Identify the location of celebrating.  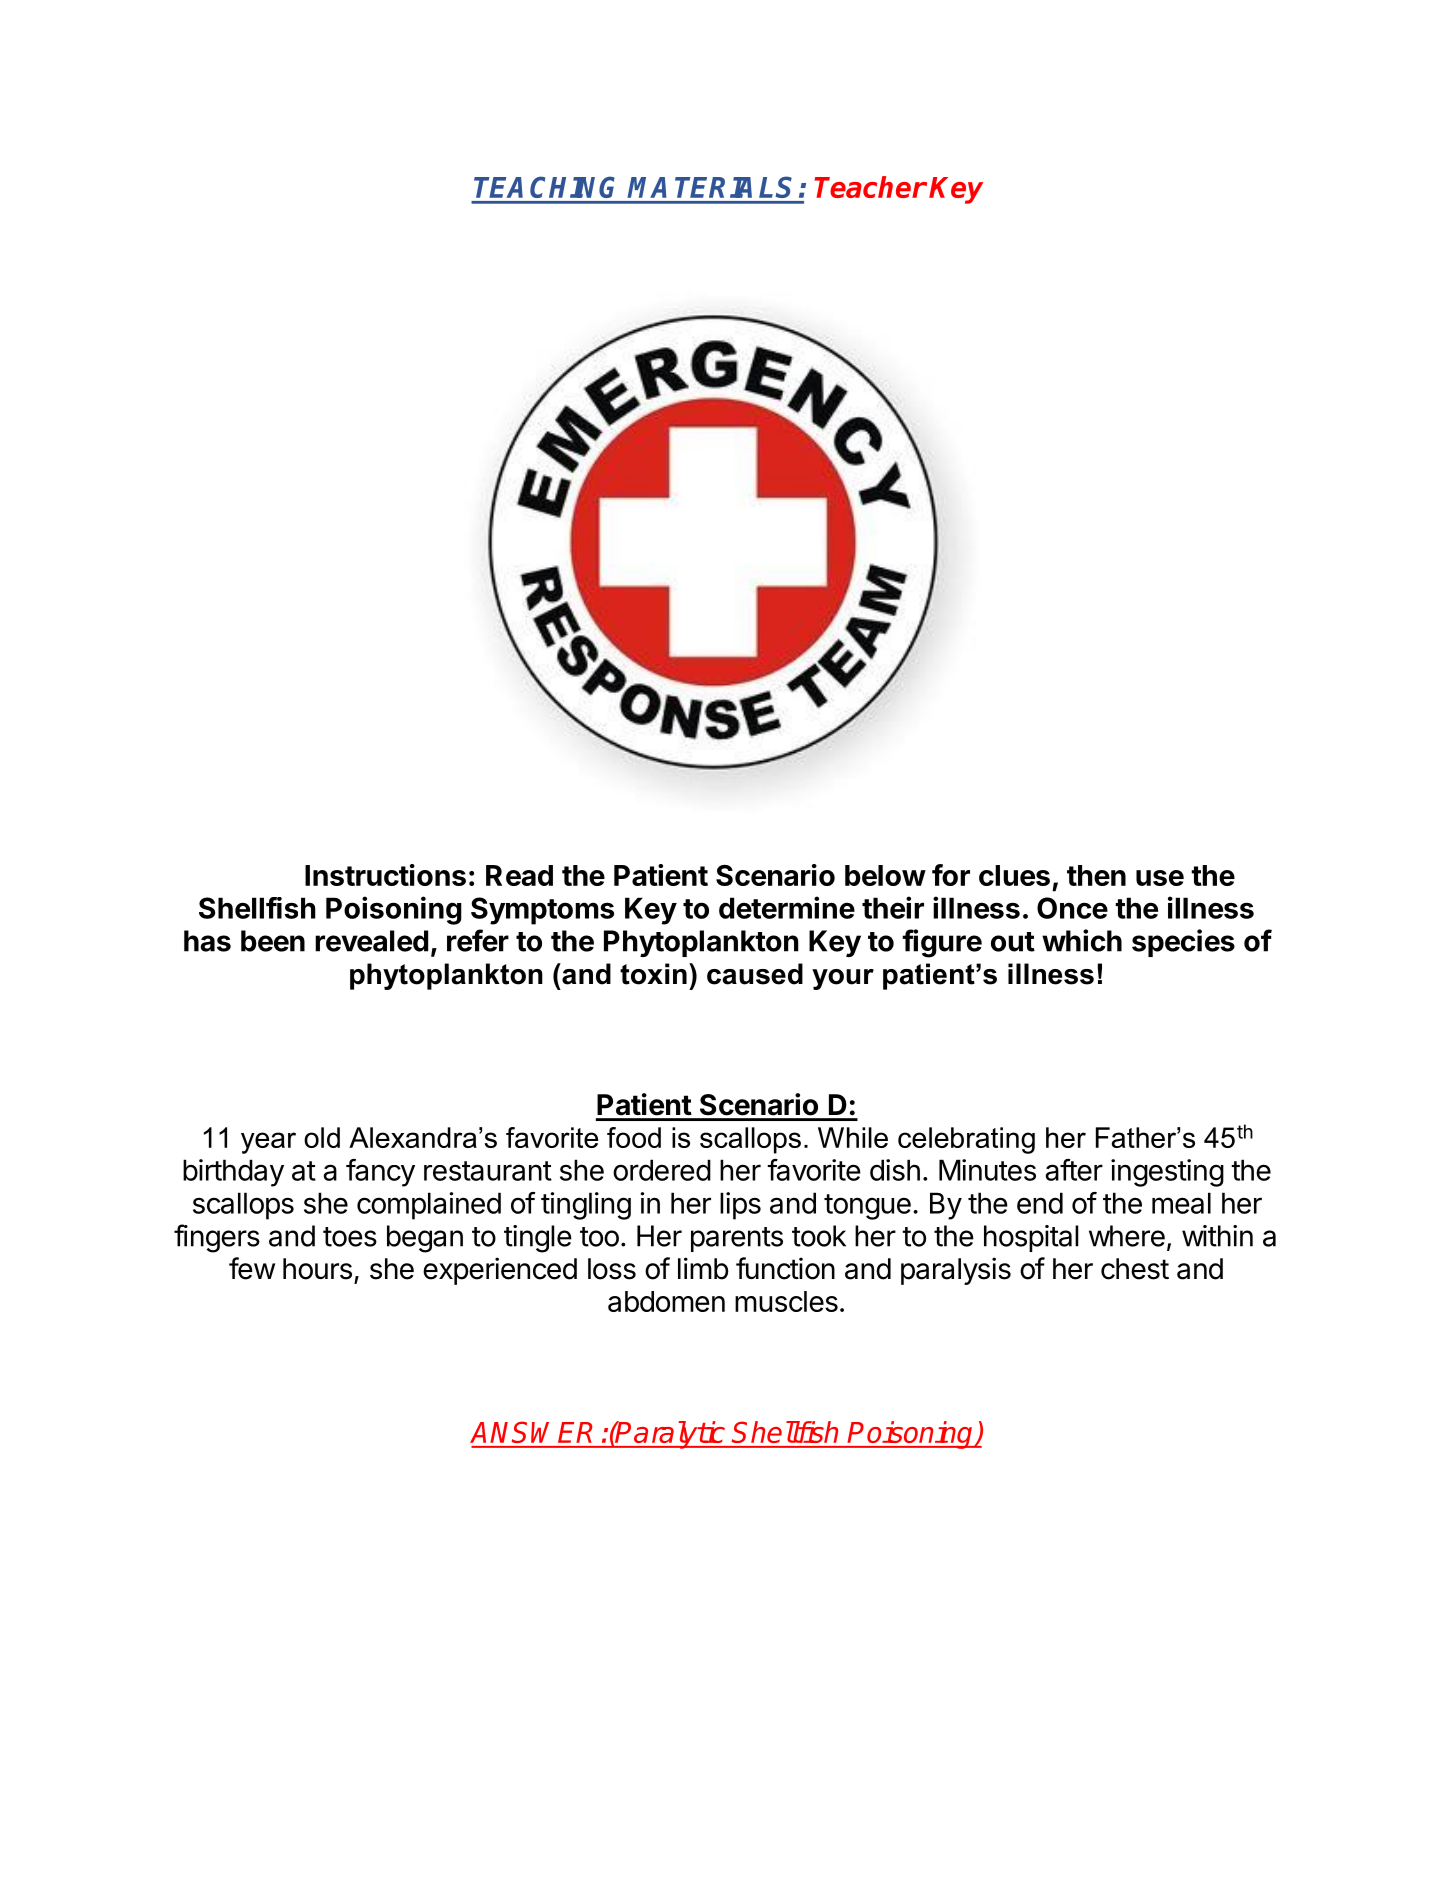
(966, 1140).
